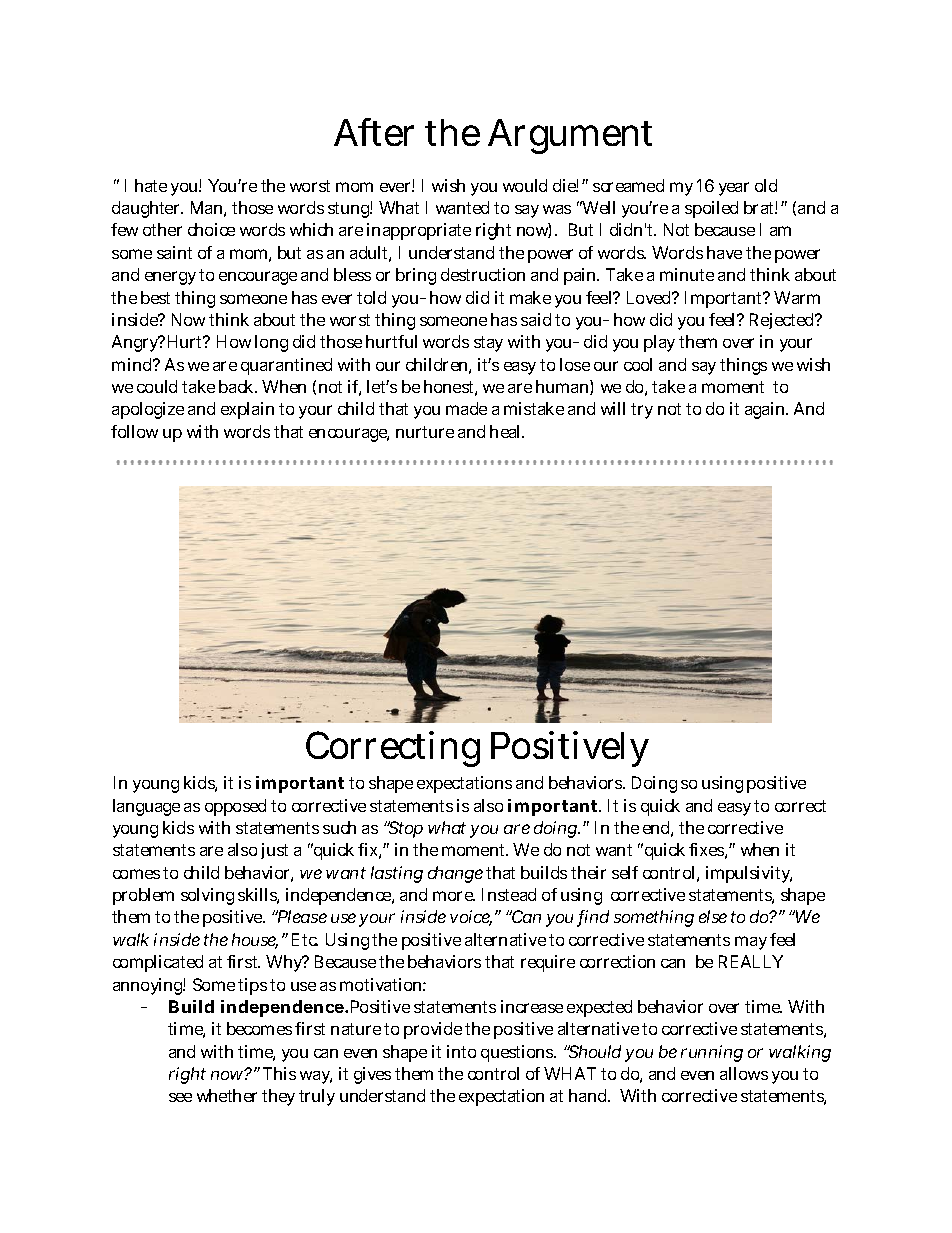 Image resolution: width=952 pixels, height=1233 pixels. Describe the element at coordinates (227, 1095) in the screenshot. I see `whether` at that location.
